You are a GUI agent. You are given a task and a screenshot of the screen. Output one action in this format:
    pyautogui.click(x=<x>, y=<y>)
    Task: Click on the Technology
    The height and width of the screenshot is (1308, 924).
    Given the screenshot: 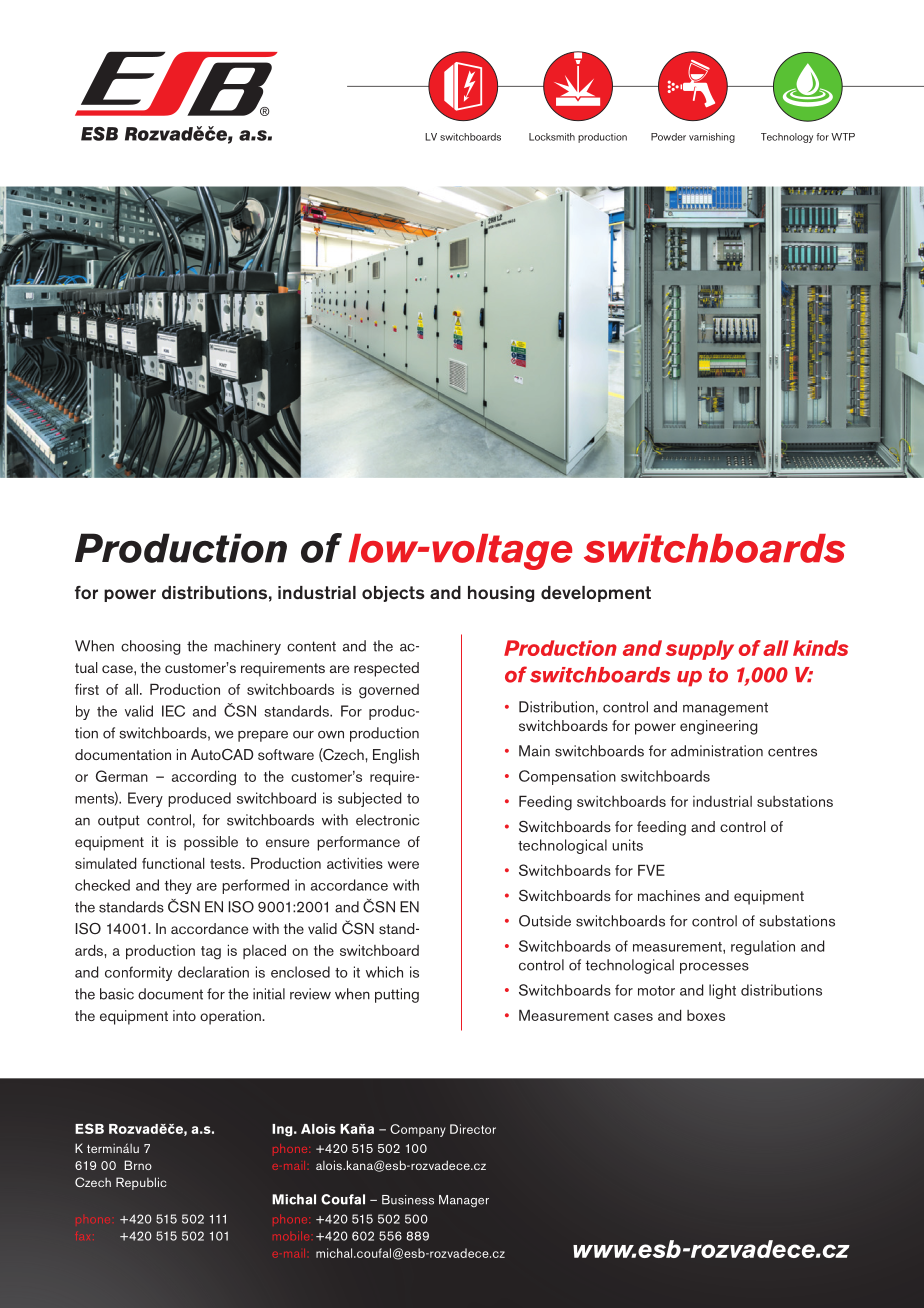 What is the action you would take?
    pyautogui.click(x=787, y=138)
